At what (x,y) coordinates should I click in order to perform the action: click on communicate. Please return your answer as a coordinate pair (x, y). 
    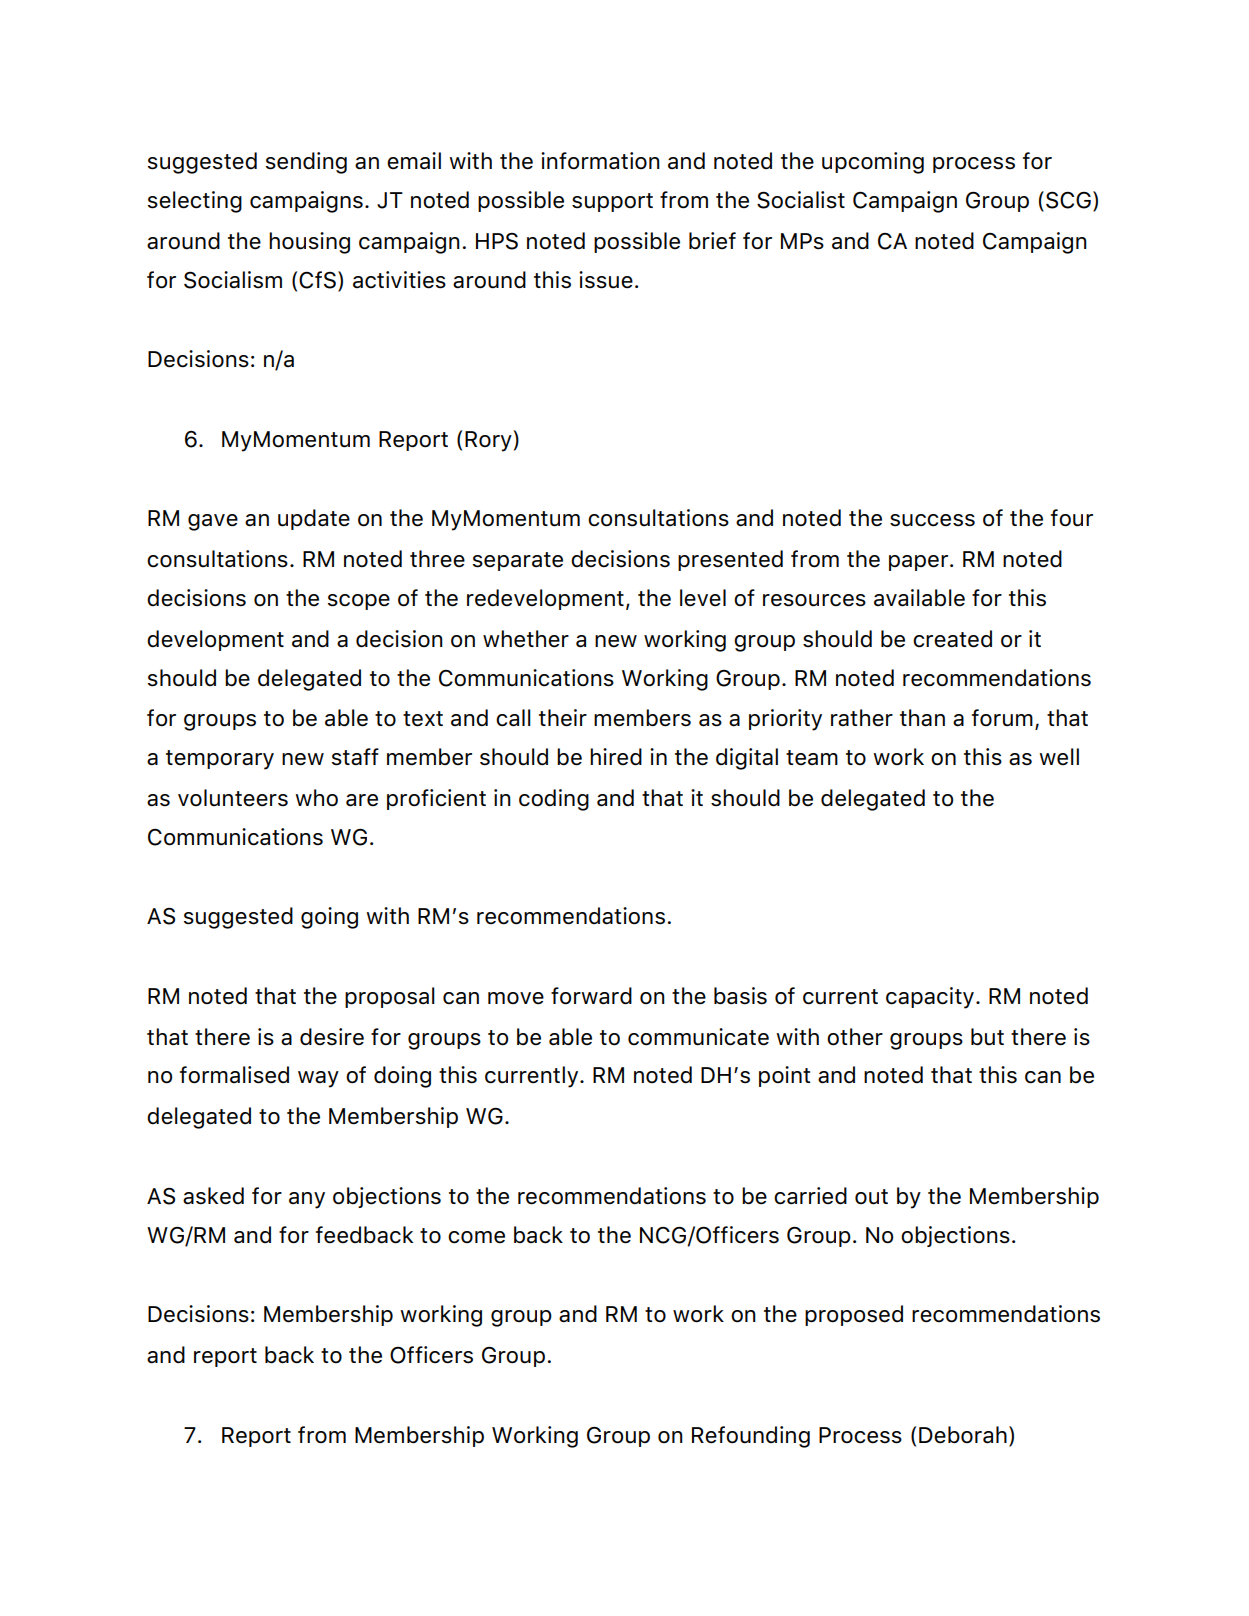
    Looking at the image, I should click on (698, 1037).
